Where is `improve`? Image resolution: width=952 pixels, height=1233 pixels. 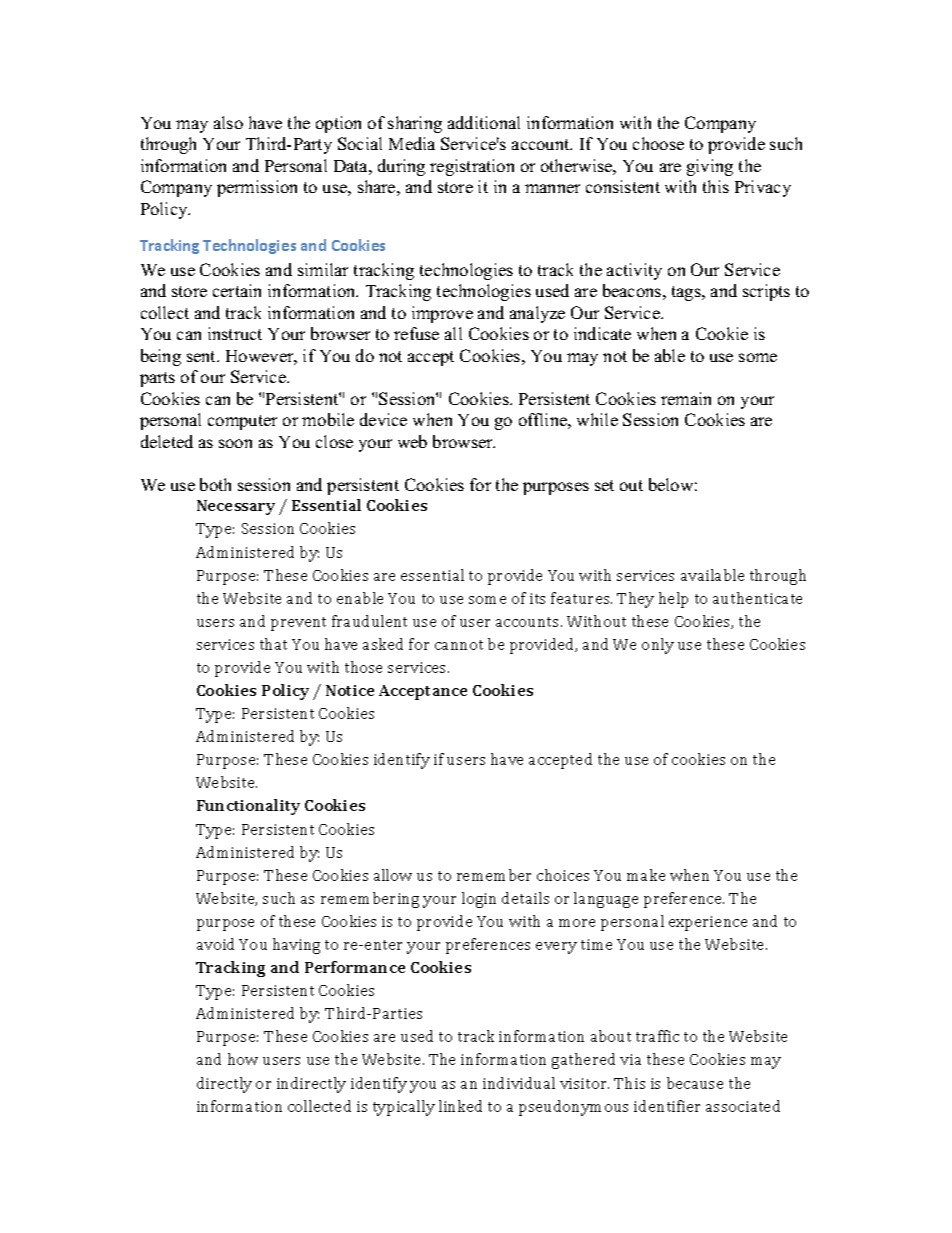
improve is located at coordinates (442, 314).
